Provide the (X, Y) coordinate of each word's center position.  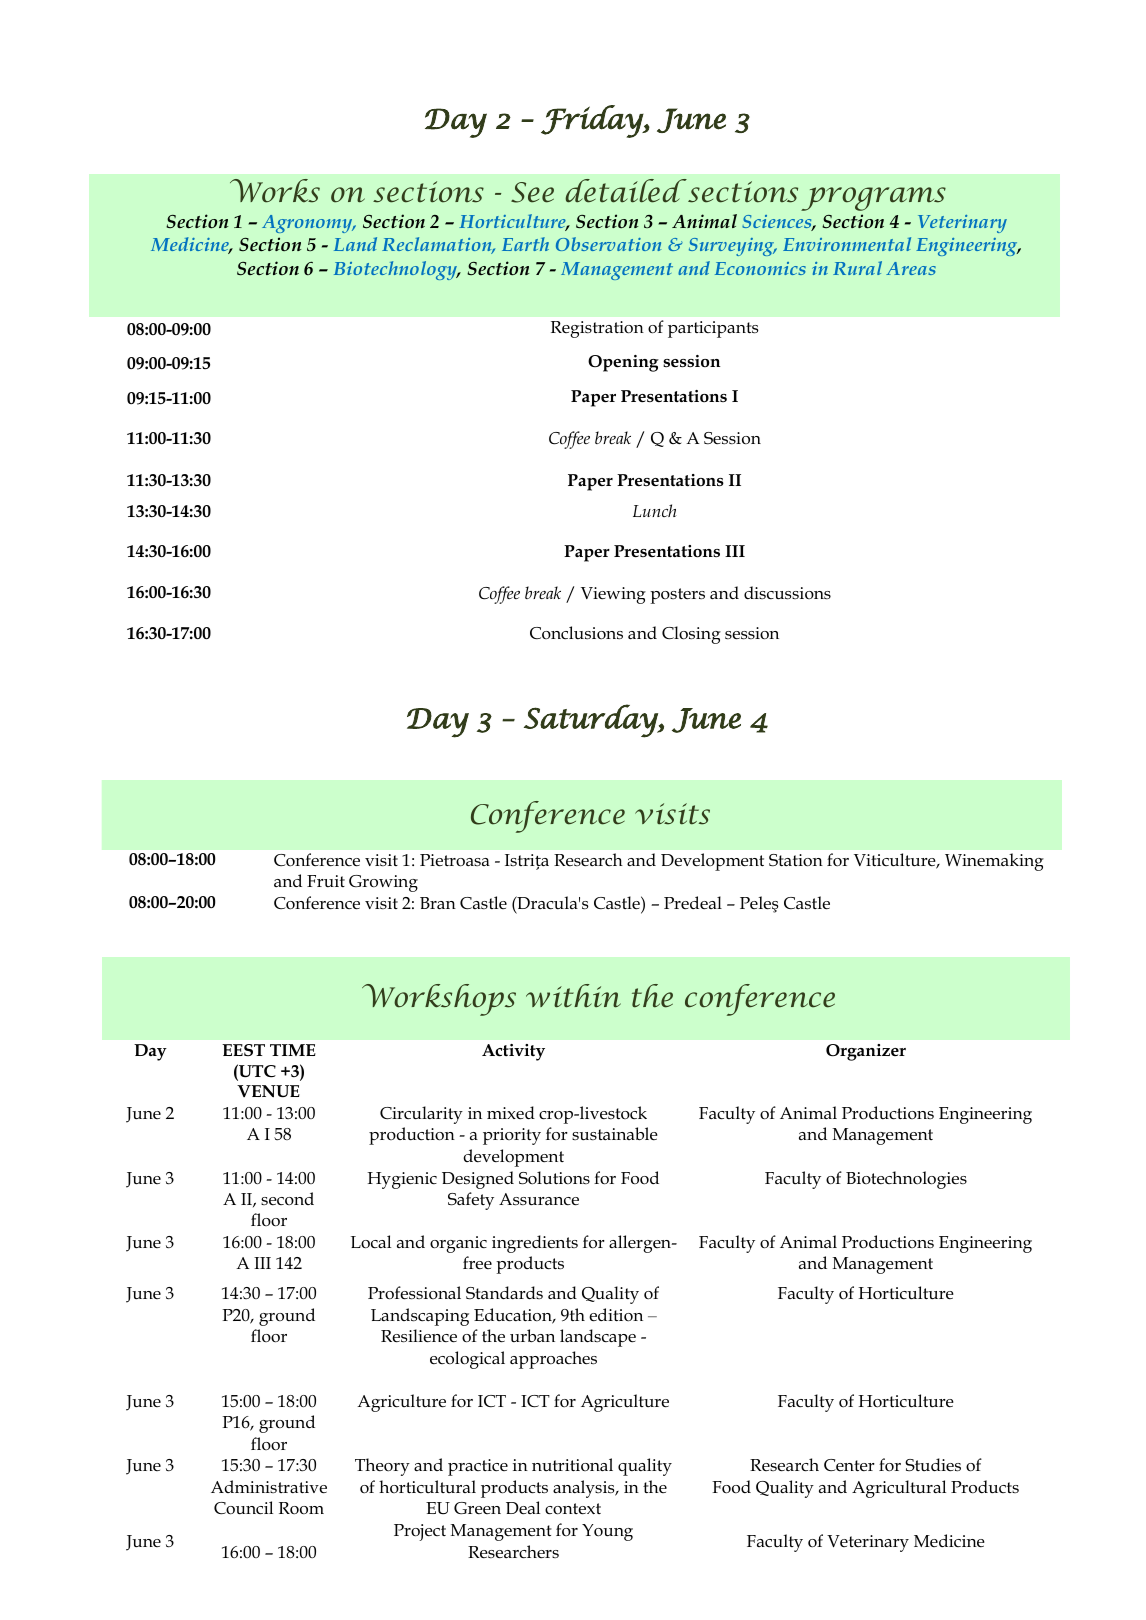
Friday (593, 121)
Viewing (613, 595)
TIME (293, 1050)
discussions (787, 593)
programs (873, 199)
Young (607, 1532)
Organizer (866, 1052)
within (573, 996)
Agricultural (899, 1489)
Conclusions (576, 633)
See (532, 192)
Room (301, 1508)
